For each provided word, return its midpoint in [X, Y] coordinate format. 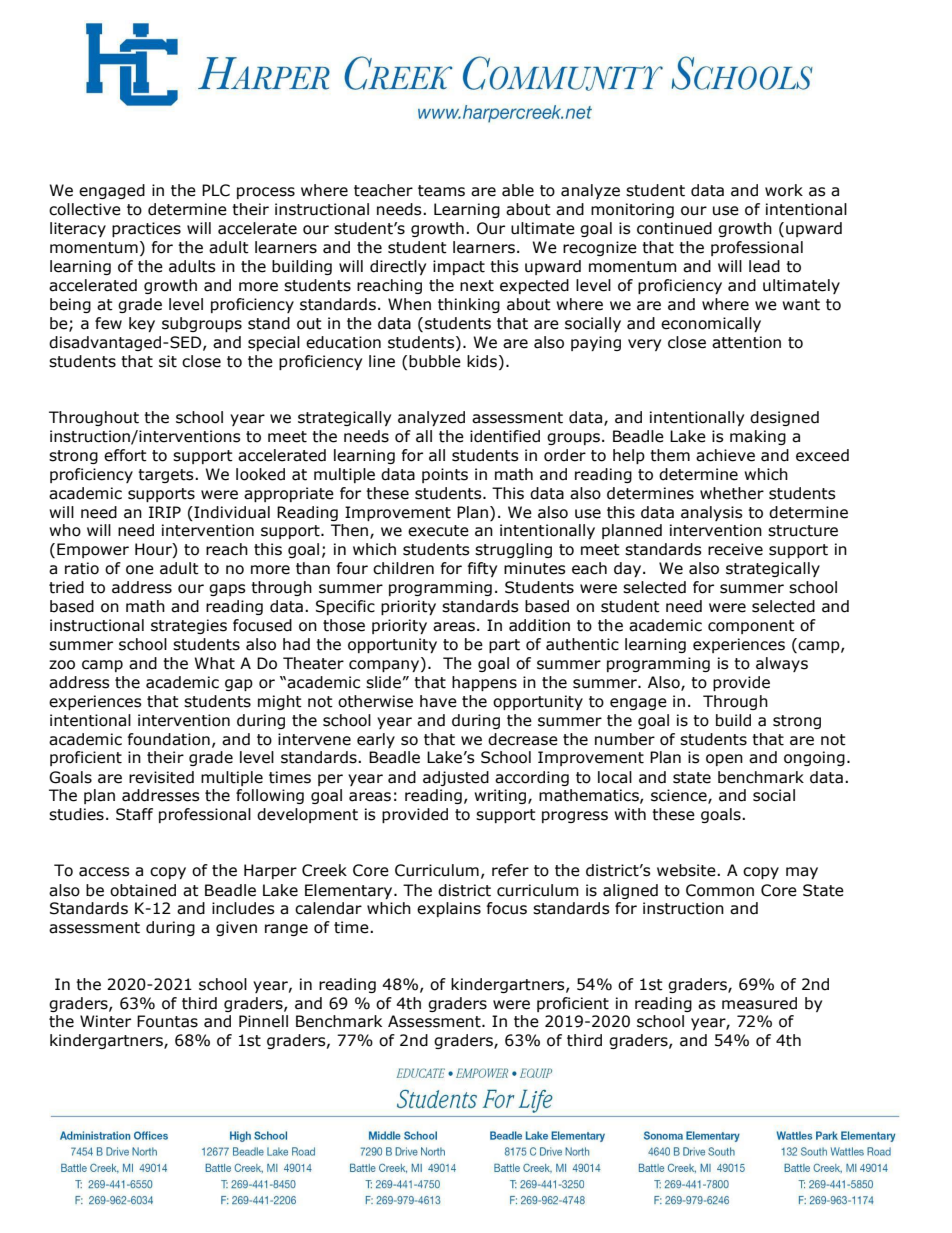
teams [441, 191]
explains [449, 909]
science [680, 796]
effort [125, 455]
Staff [134, 814]
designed [784, 418]
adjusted [456, 778]
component [751, 627]
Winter [105, 1021]
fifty [482, 569]
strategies [189, 626]
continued [674, 228]
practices [146, 229]
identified [505, 436]
